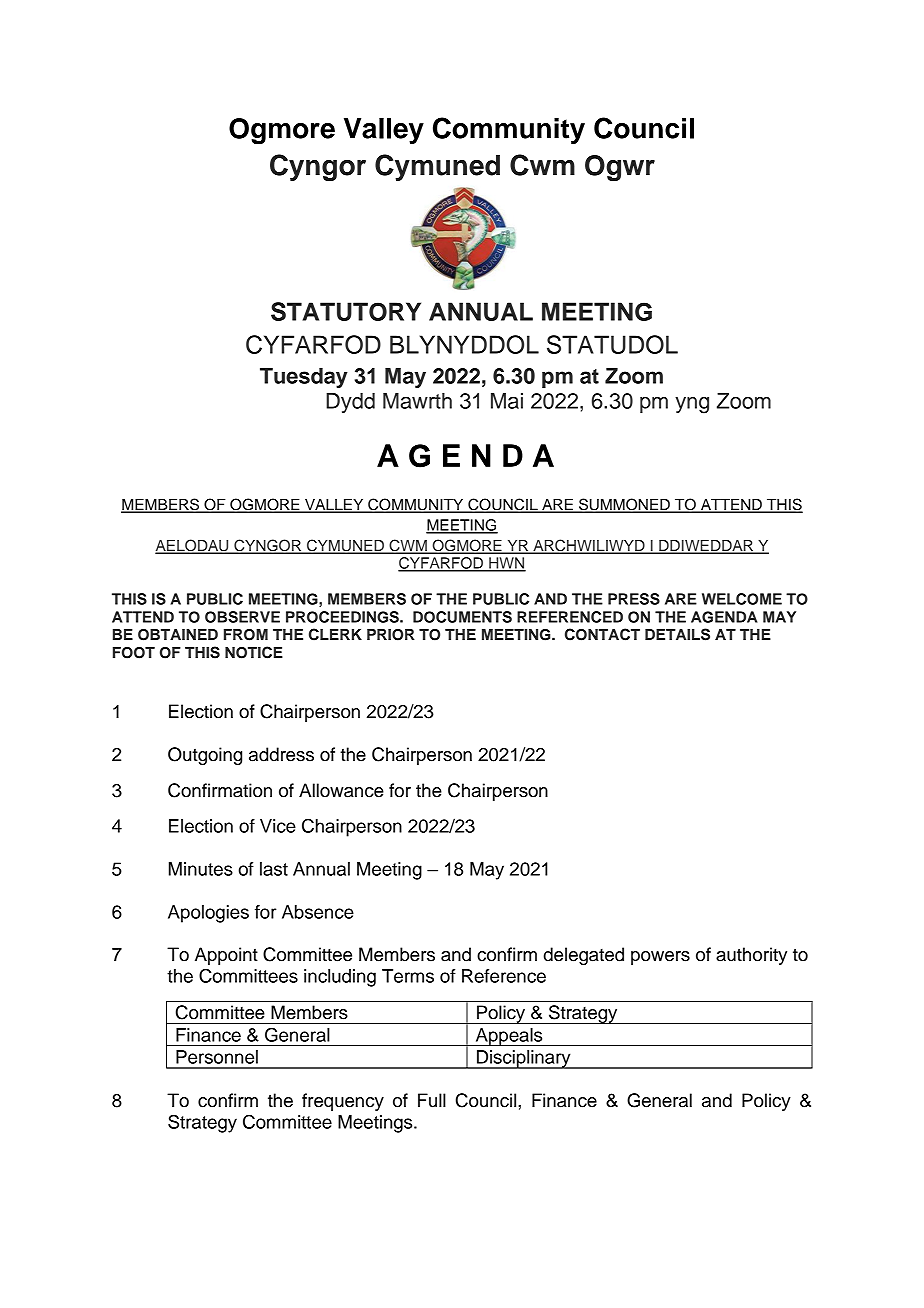 This document has height=1308, width=924. Describe the element at coordinates (507, 401) in the document. I see `Mai` at that location.
